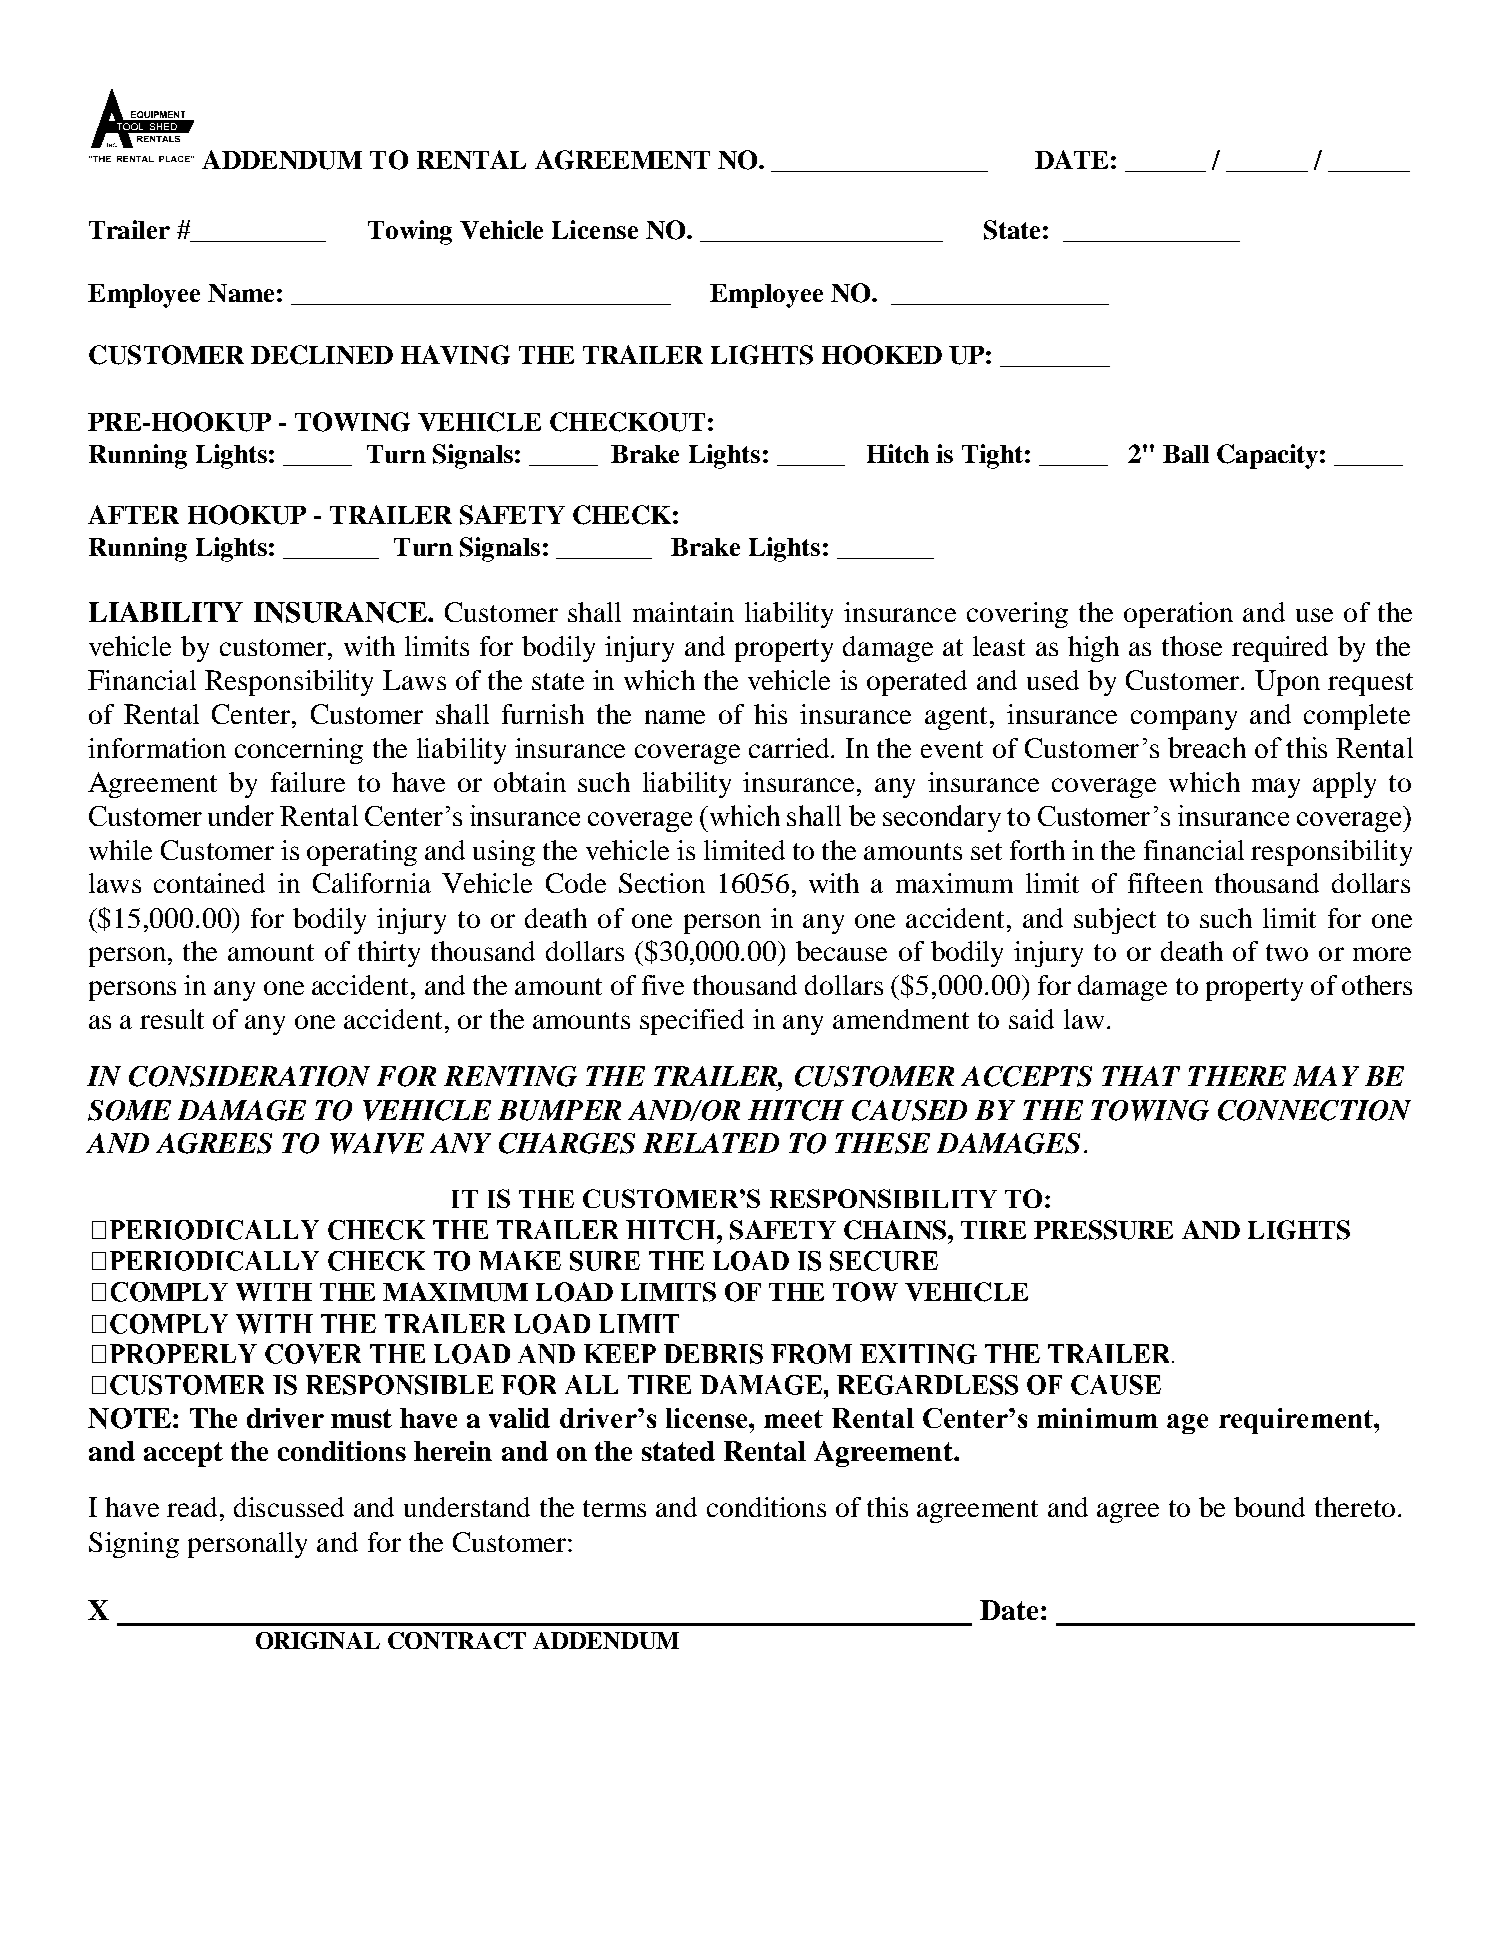 The height and width of the screenshot is (1944, 1502). What do you see at coordinates (1207, 747) in the screenshot?
I see `breach` at bounding box center [1207, 747].
